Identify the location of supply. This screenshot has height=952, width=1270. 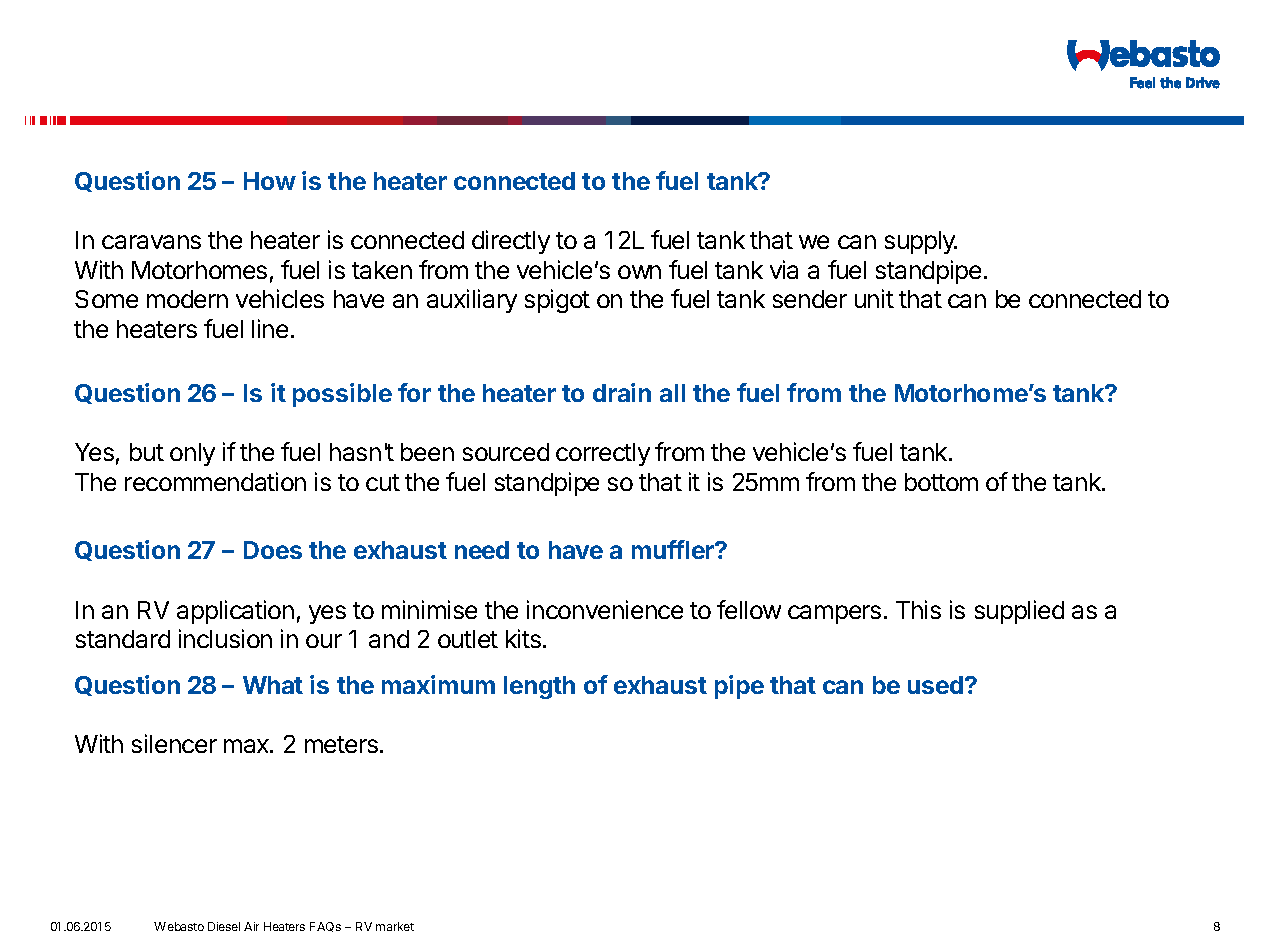
(921, 242).
